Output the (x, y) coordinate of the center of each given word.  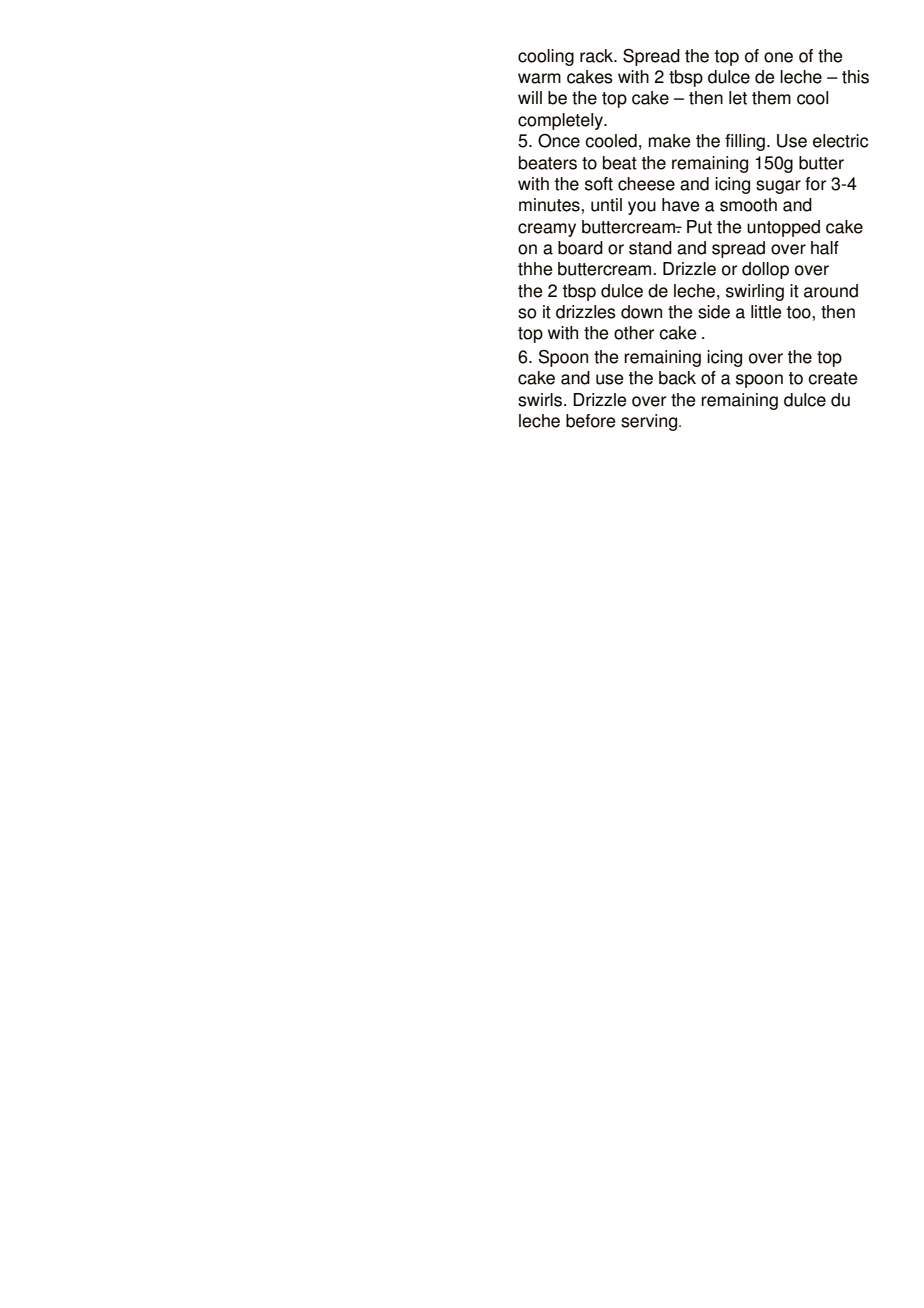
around (831, 291)
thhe (535, 269)
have (680, 205)
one (778, 57)
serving (650, 422)
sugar (778, 187)
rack (598, 56)
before (590, 421)
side (714, 312)
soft (599, 184)
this (855, 77)
